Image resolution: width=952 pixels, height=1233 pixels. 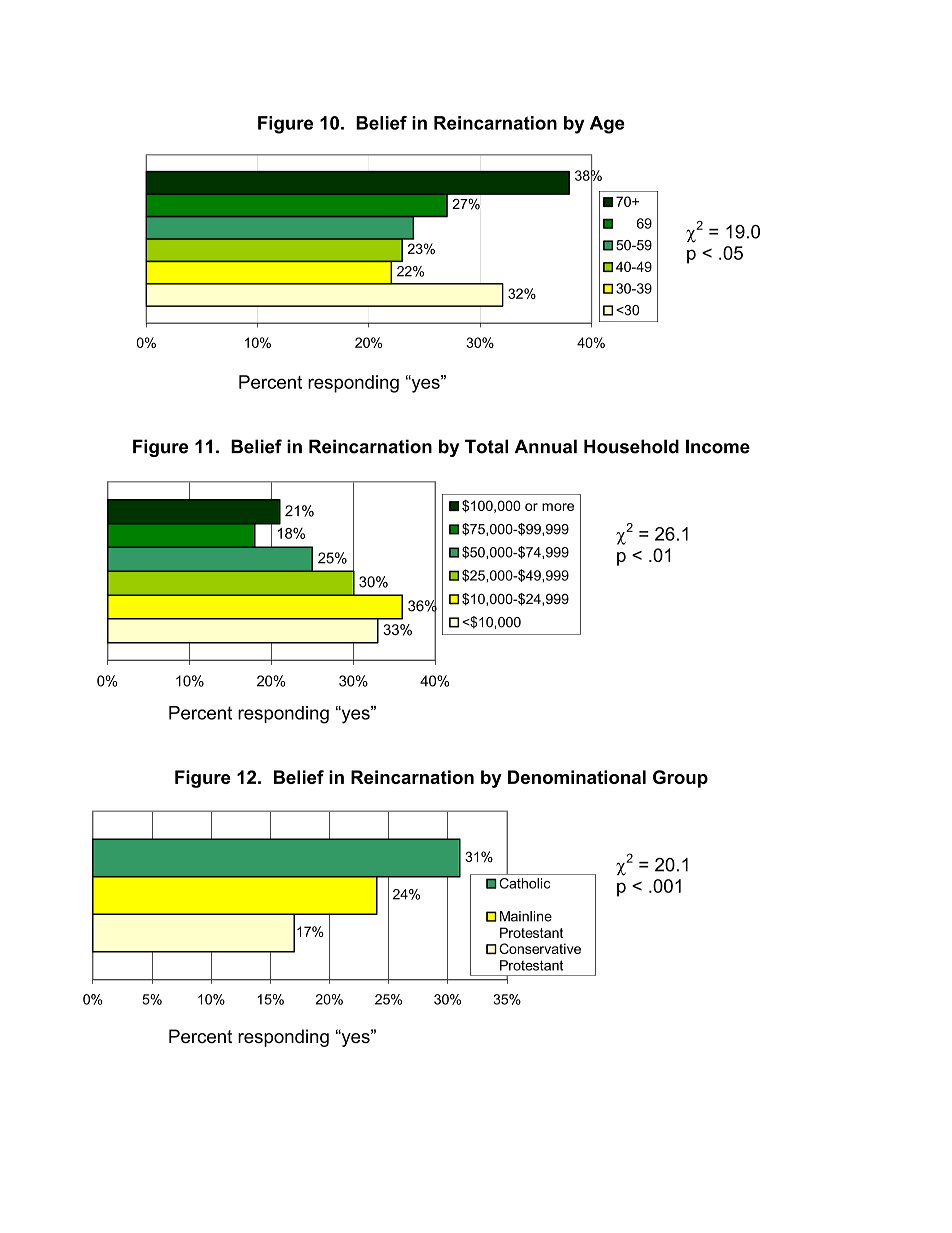 I want to click on Catholic, so click(x=524, y=883).
